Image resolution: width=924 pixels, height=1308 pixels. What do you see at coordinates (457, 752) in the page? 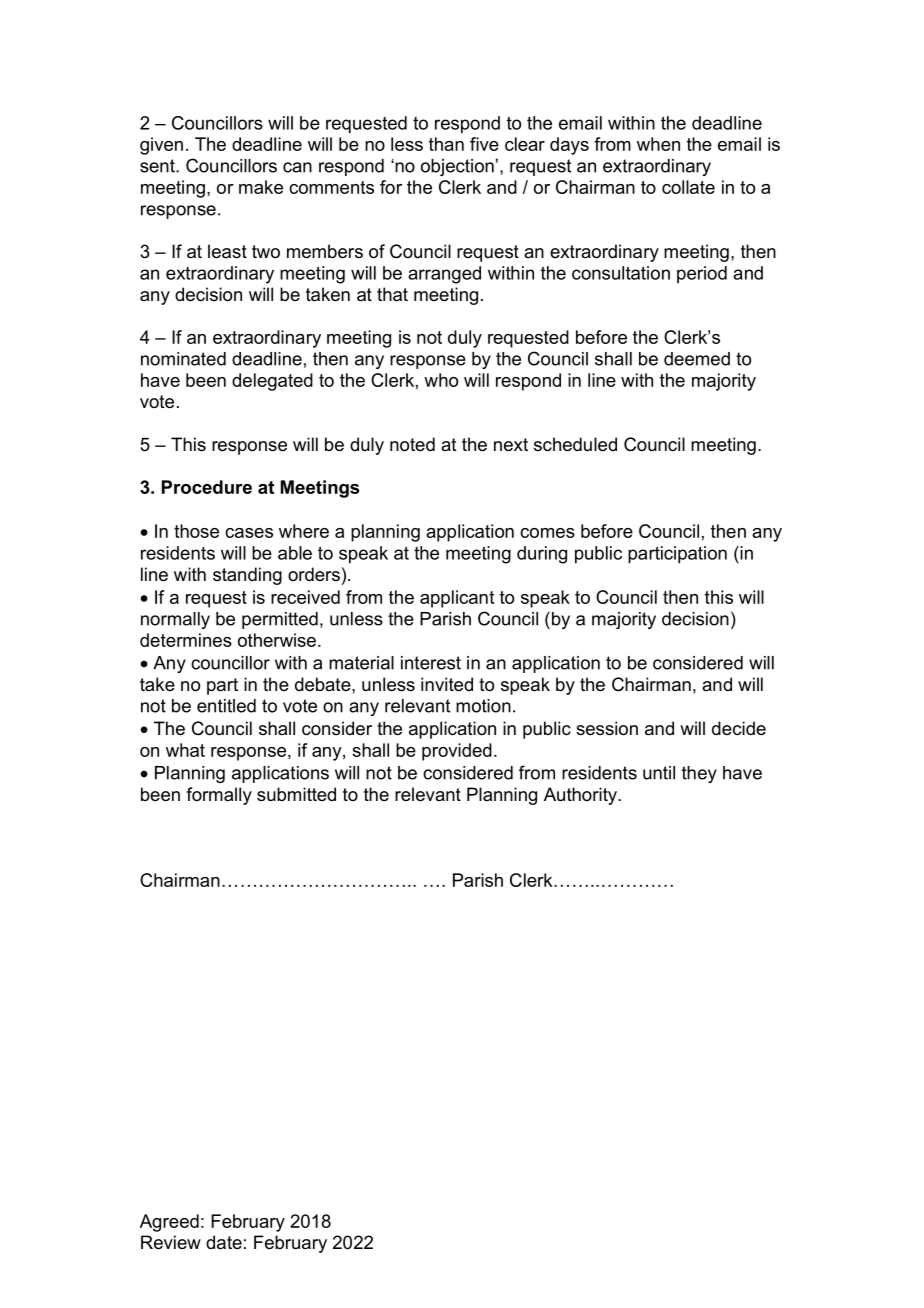
I see `provided` at bounding box center [457, 752].
